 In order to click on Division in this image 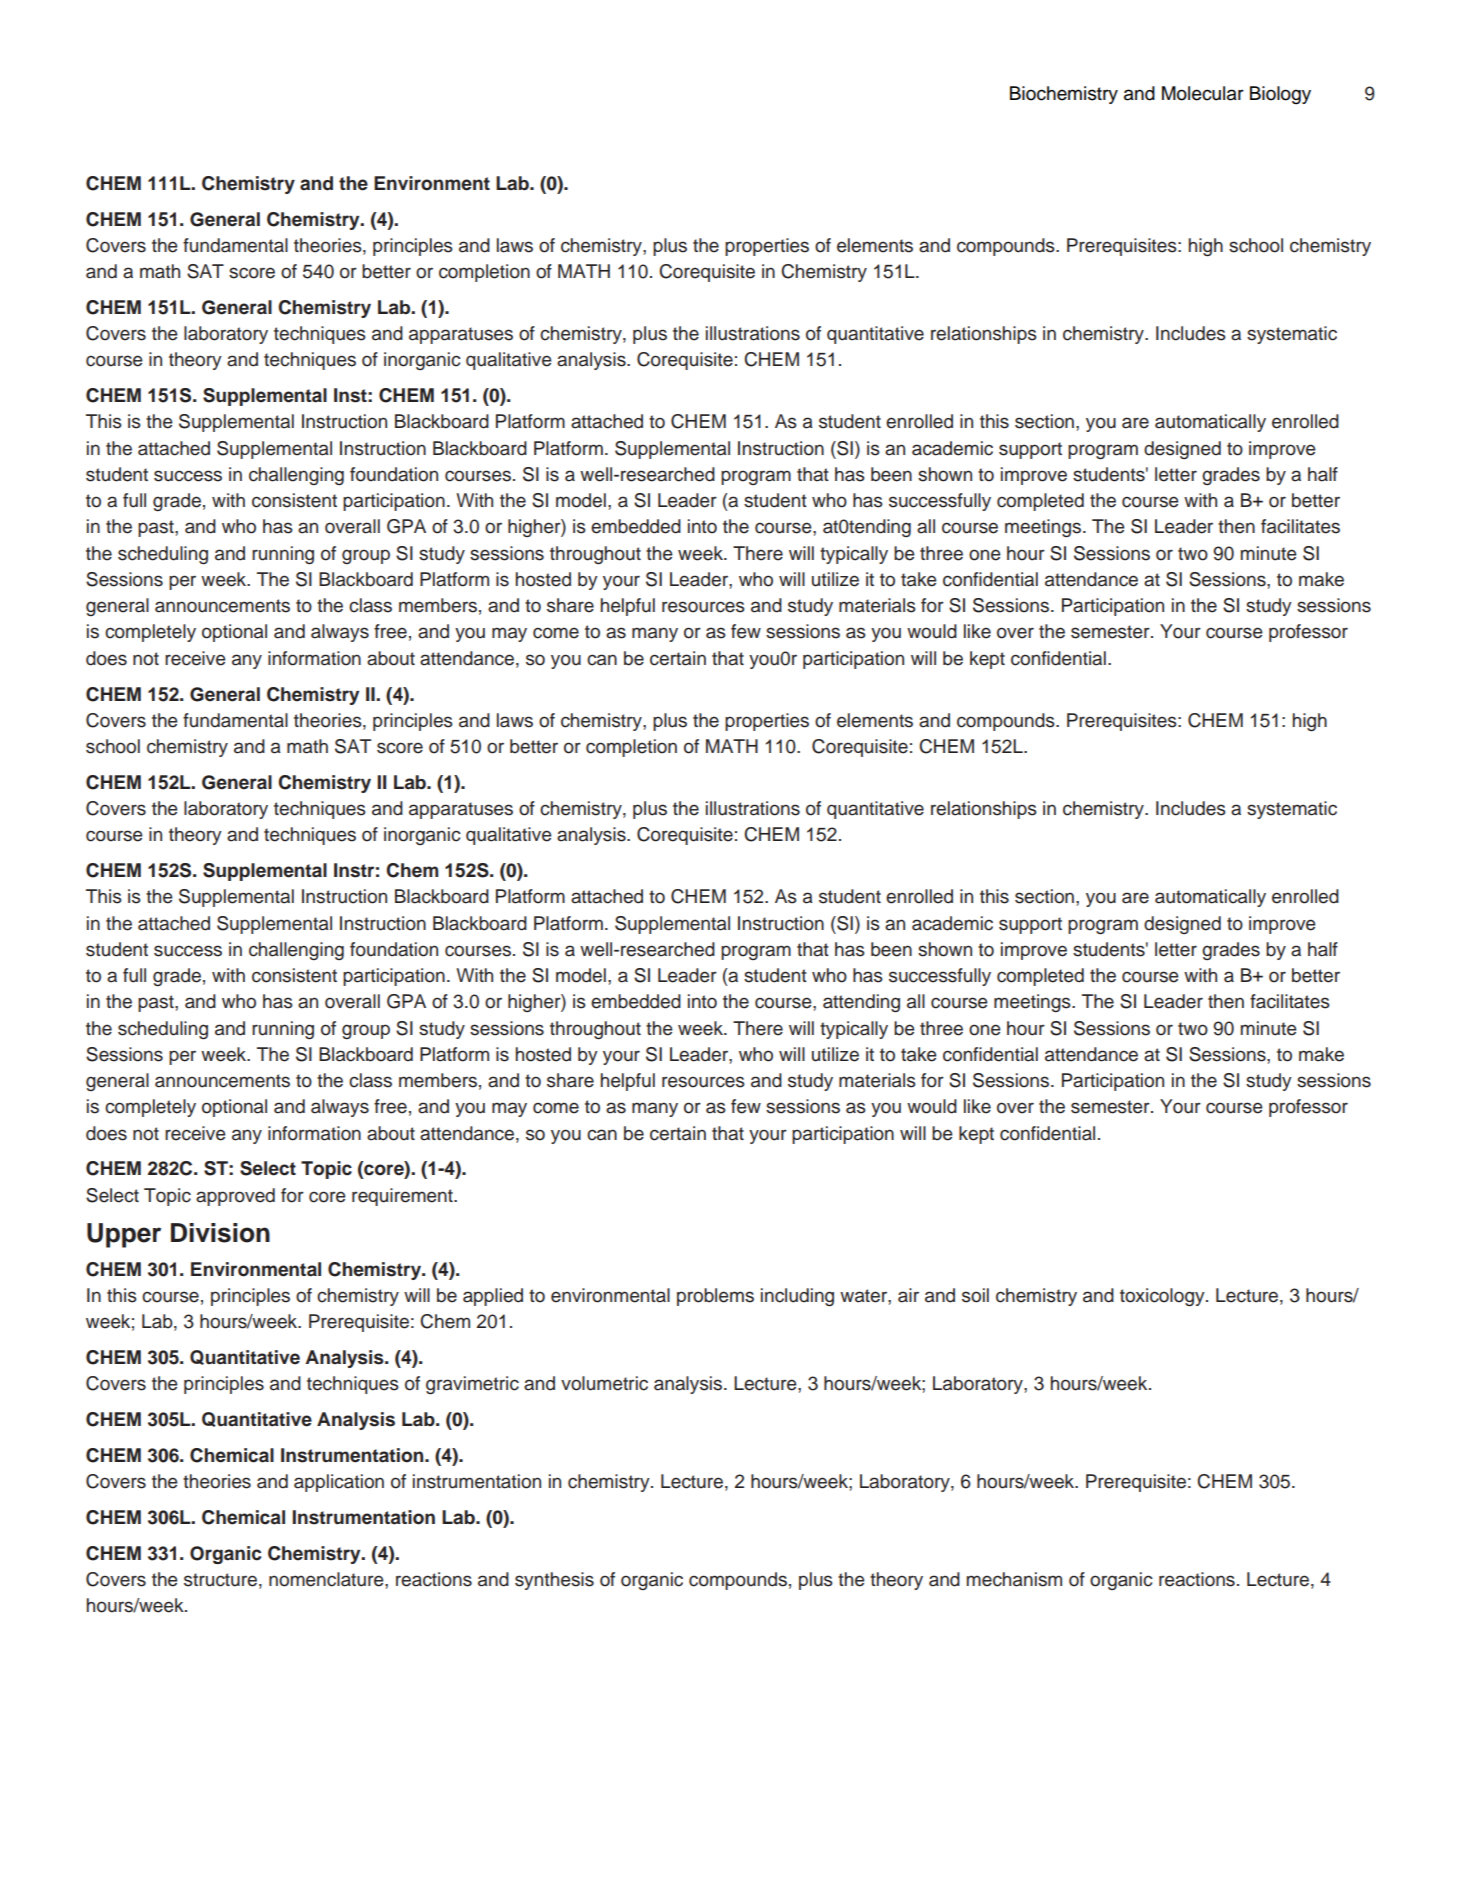, I will do `click(220, 1233)`.
